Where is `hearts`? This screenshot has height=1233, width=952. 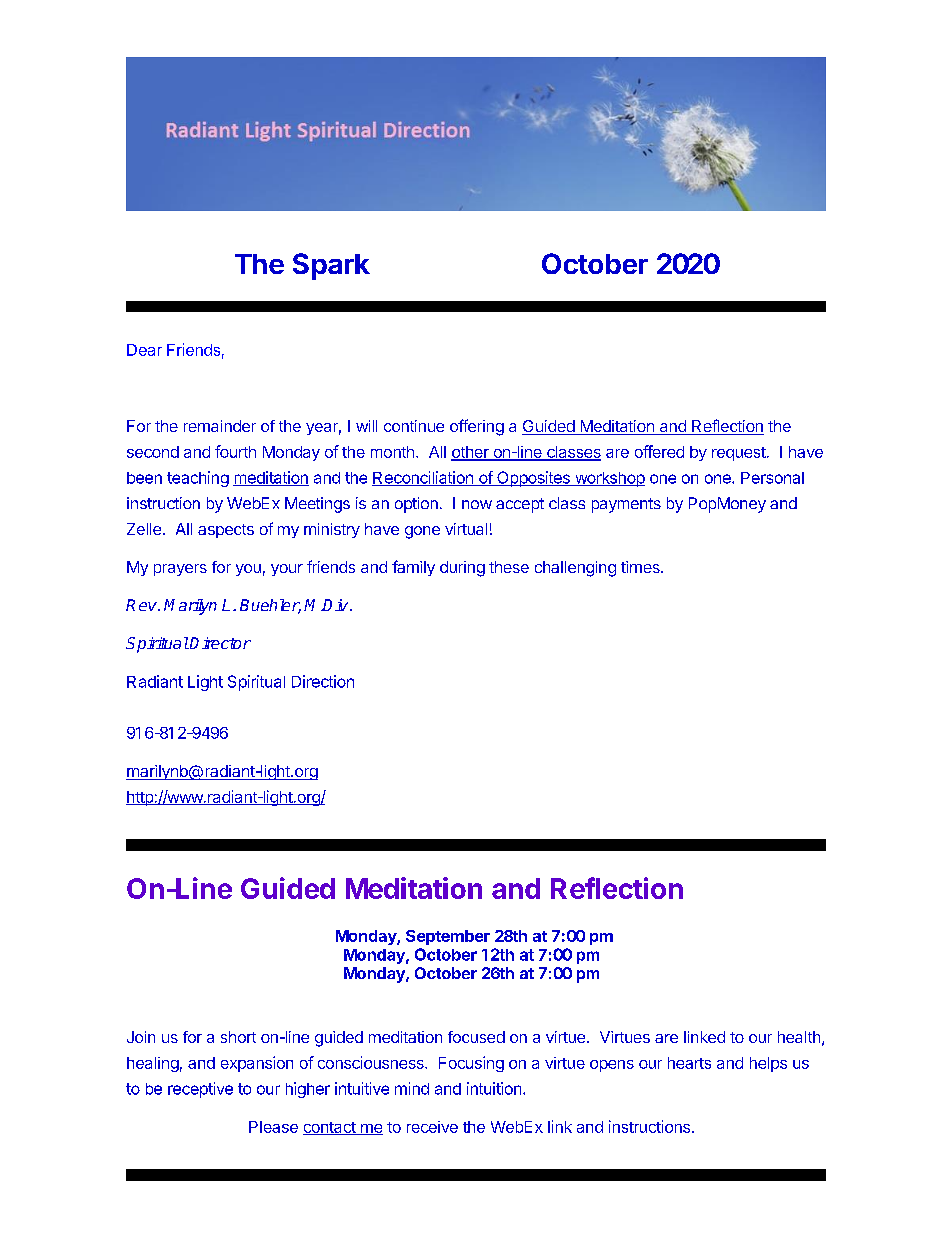
hearts is located at coordinates (689, 1063).
